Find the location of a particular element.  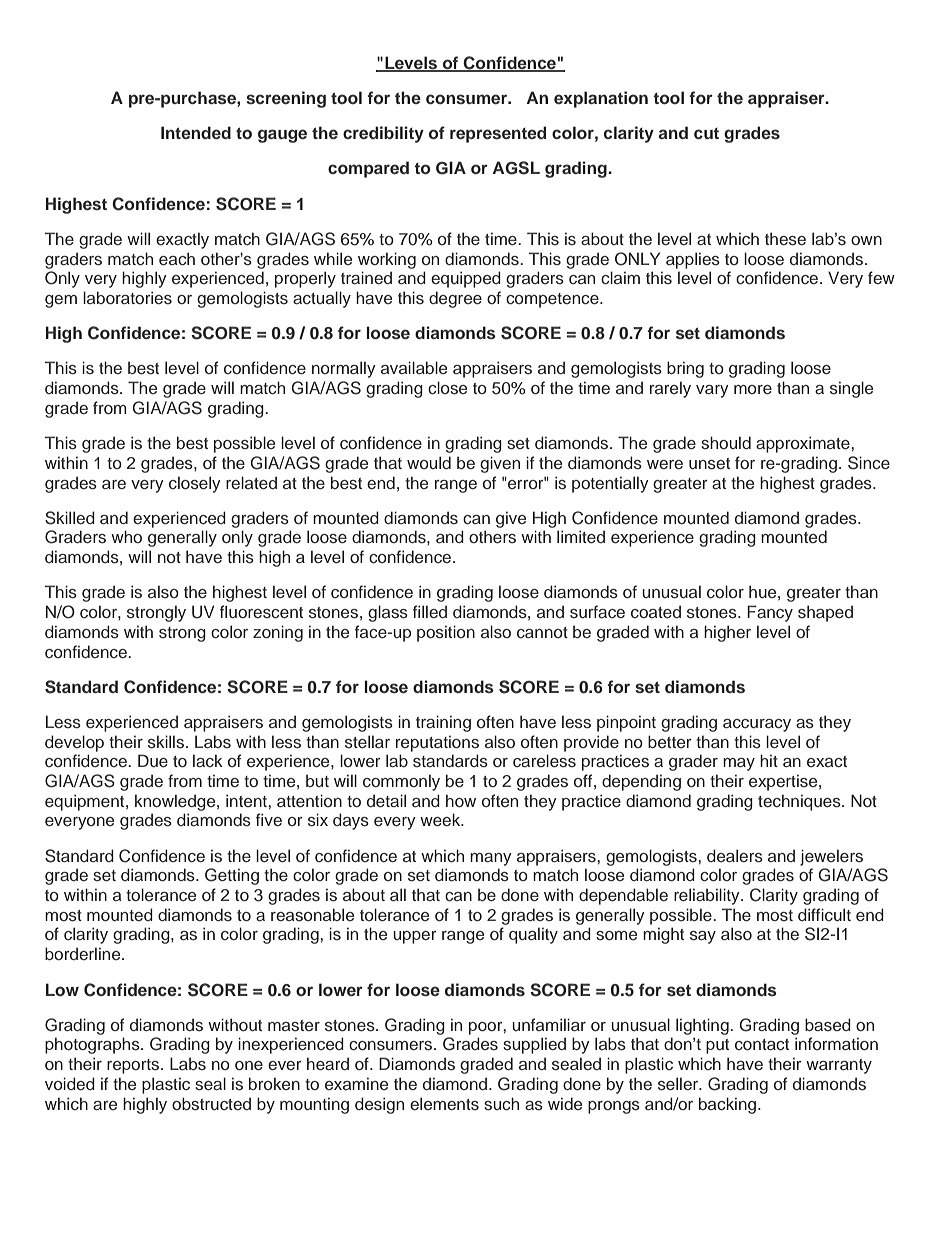

such is located at coordinates (501, 1104).
